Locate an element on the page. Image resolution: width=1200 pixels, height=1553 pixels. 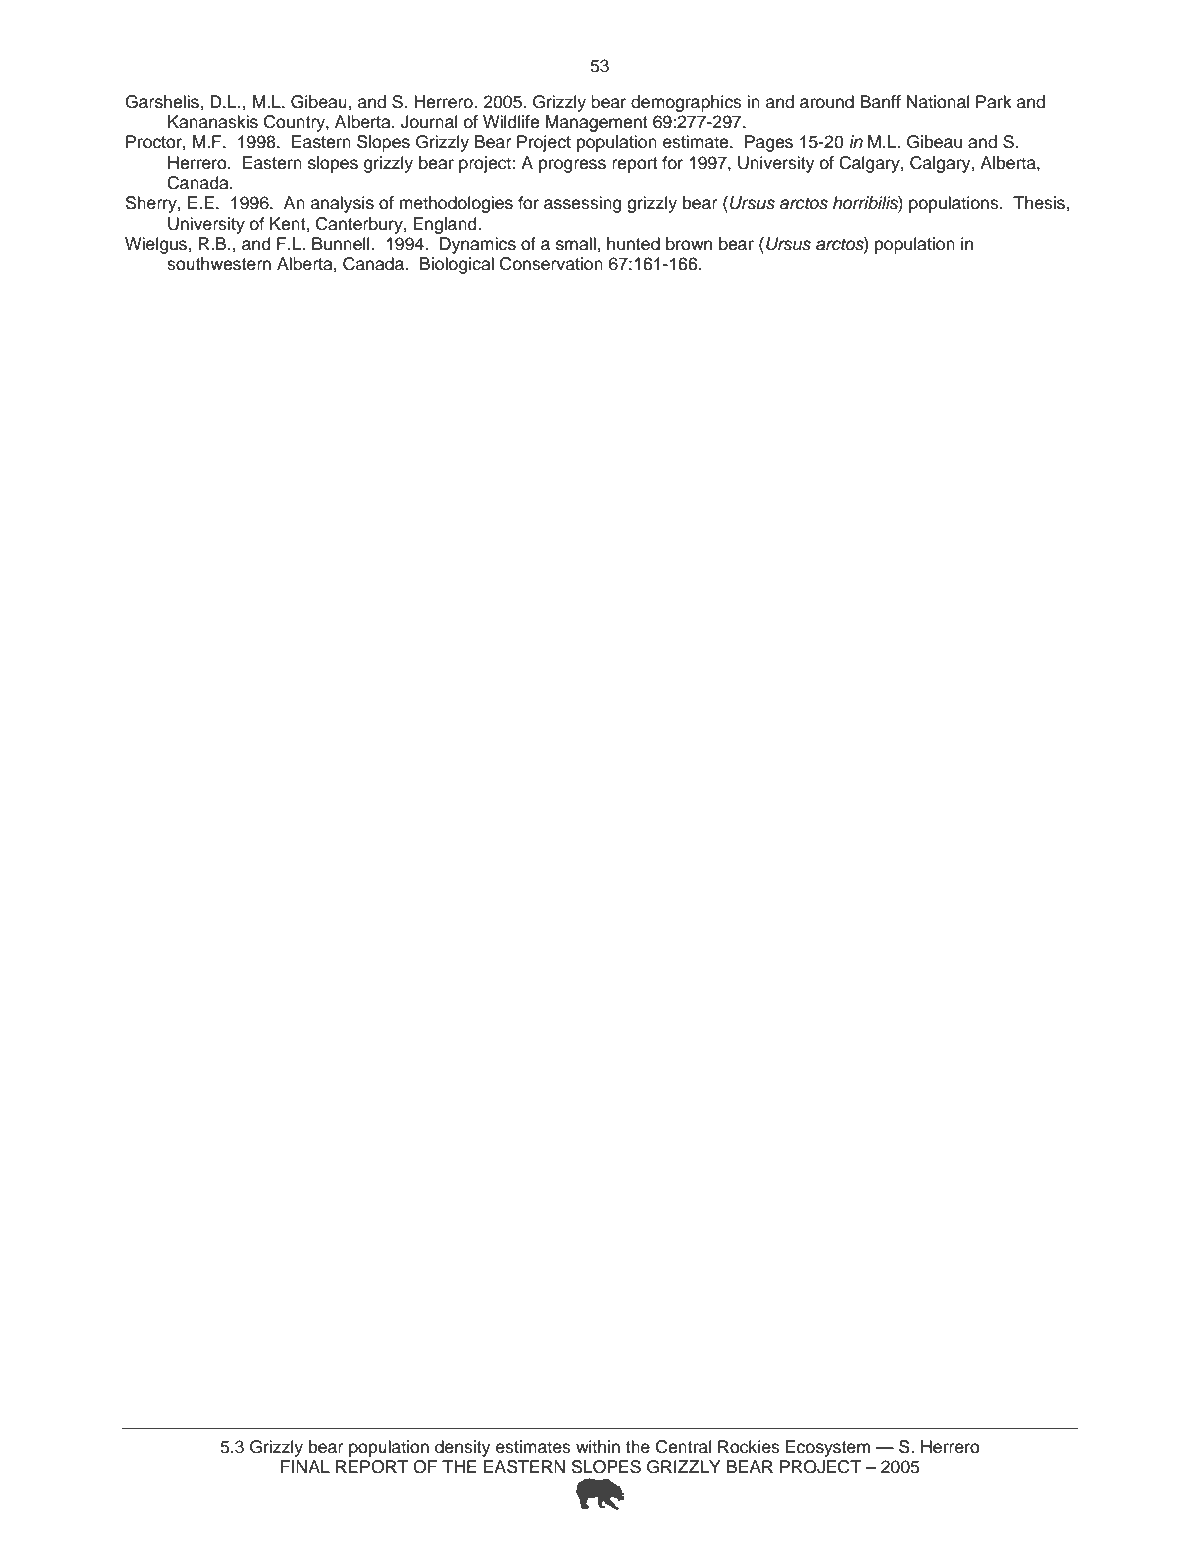
Management is located at coordinates (597, 123).
